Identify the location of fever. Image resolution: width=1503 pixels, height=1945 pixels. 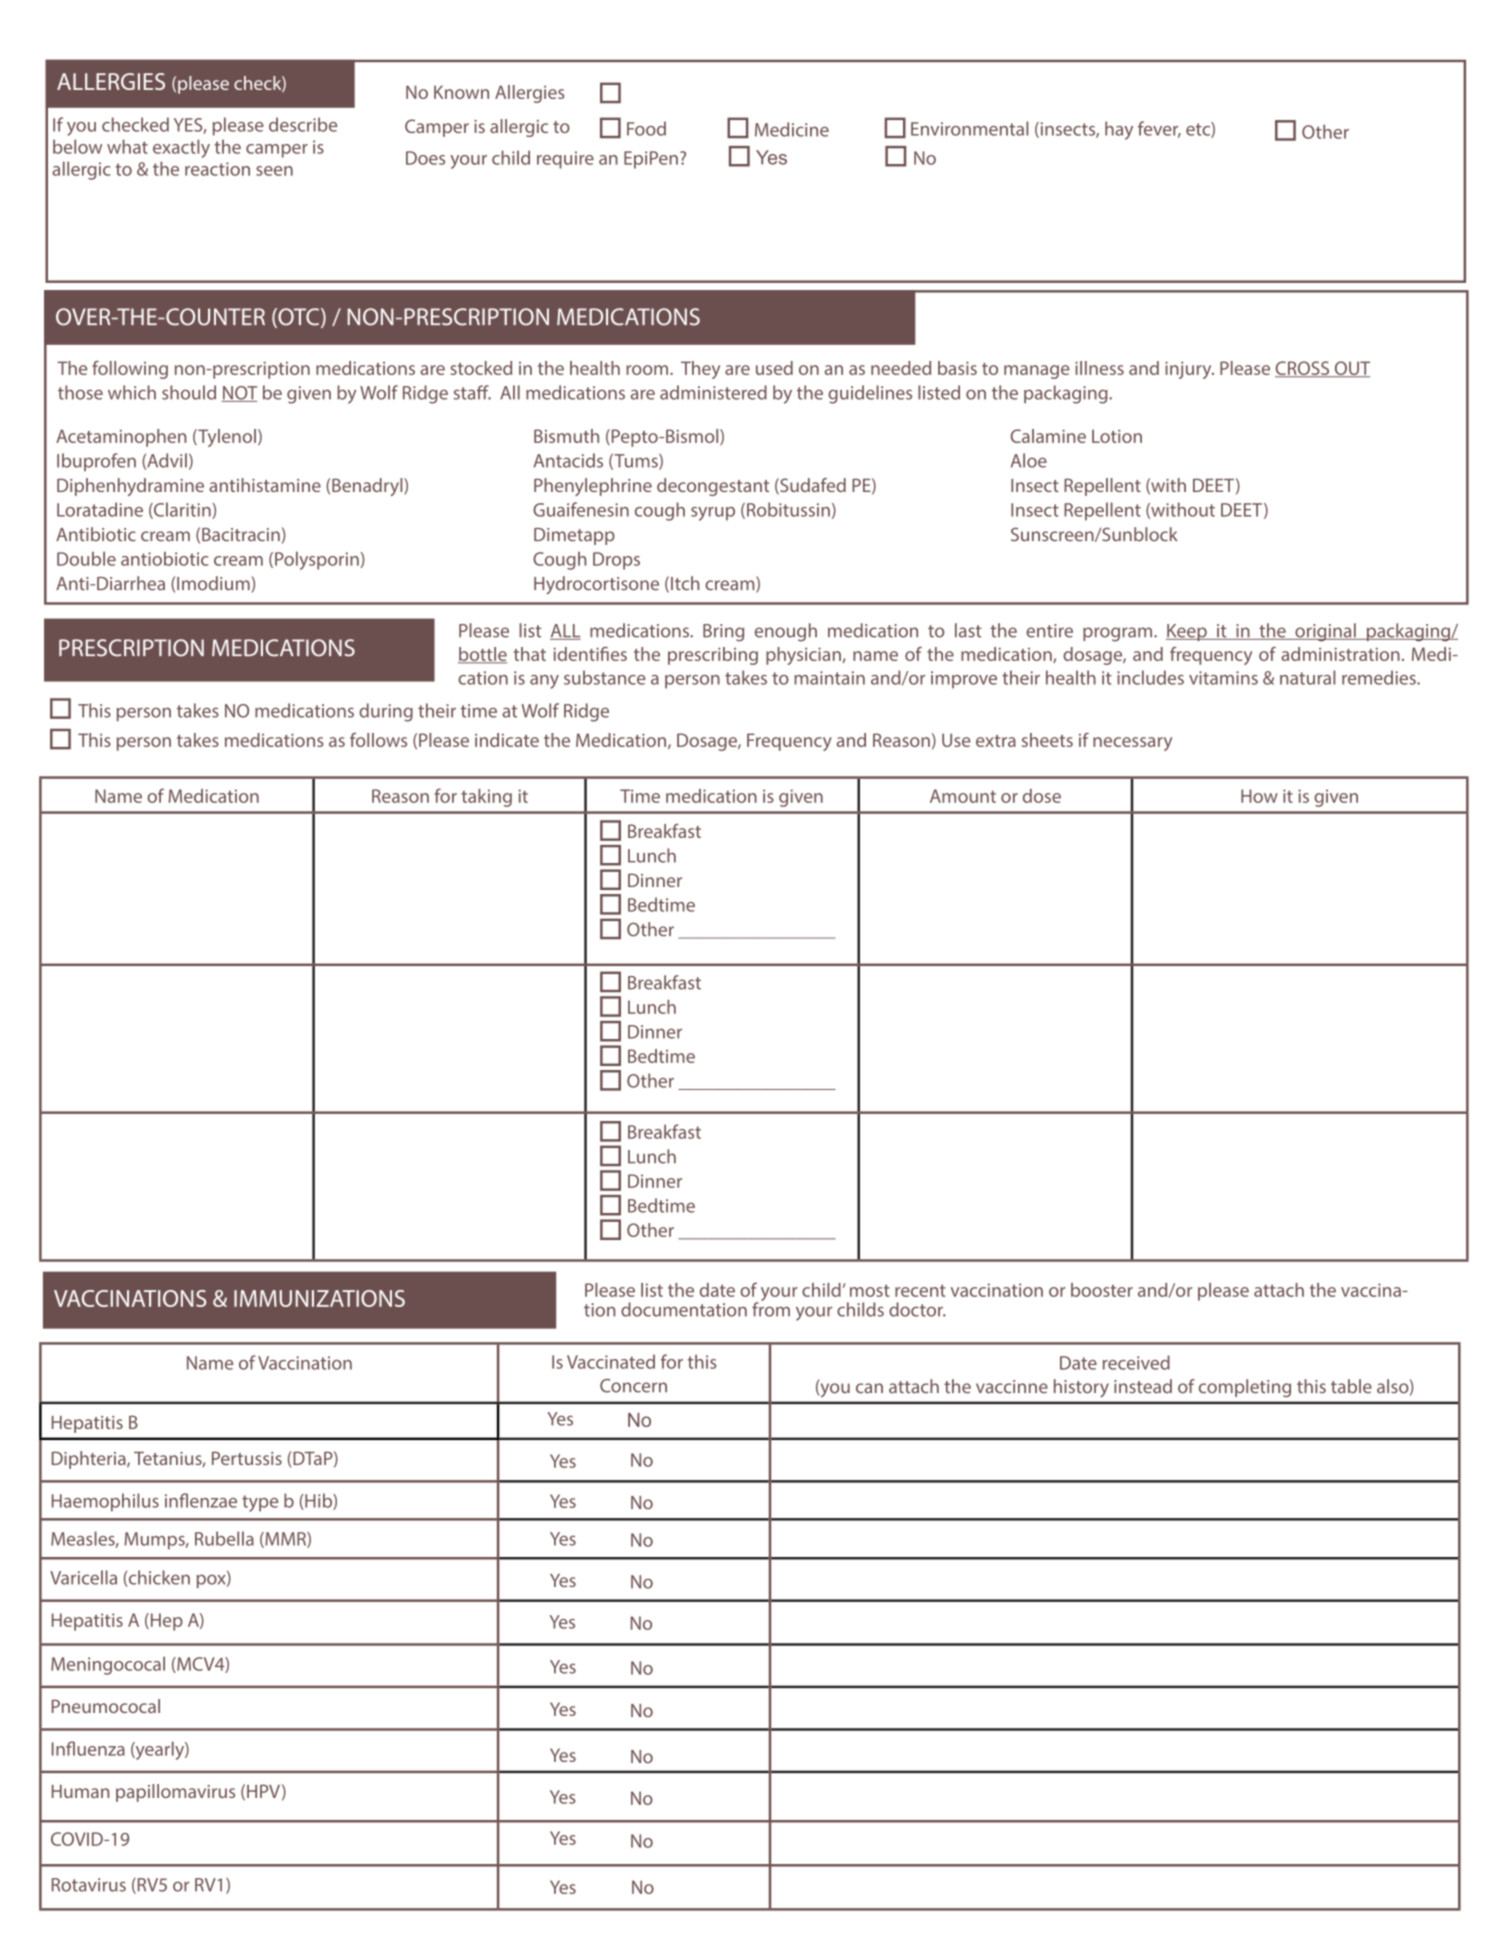
(1159, 129).
